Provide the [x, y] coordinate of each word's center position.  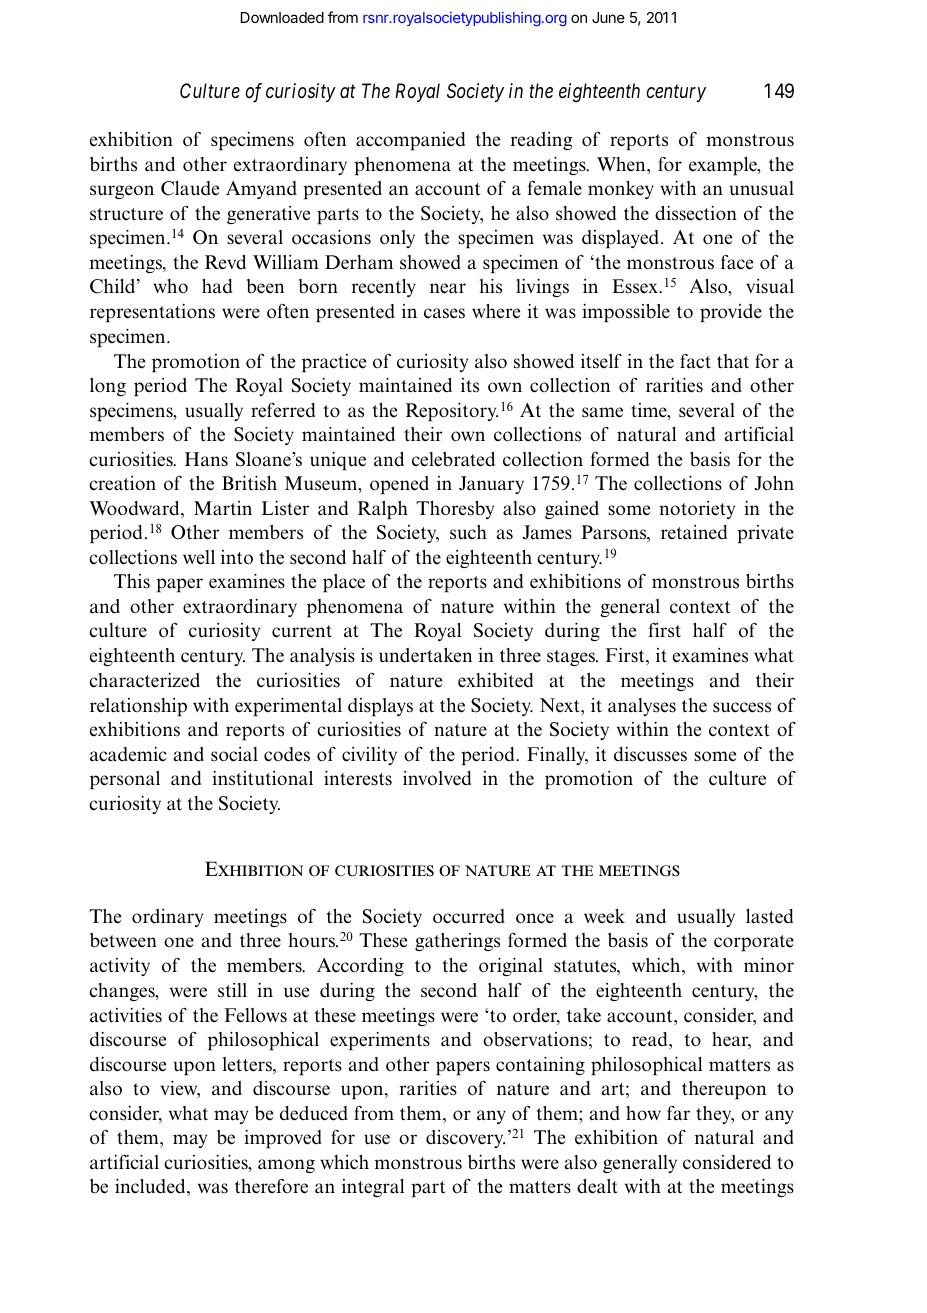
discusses [650, 754]
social [234, 754]
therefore [271, 1186]
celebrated [453, 459]
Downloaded [282, 17]
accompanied [410, 141]
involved [437, 778]
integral [373, 1188]
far [678, 1113]
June [608, 17]
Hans [206, 459]
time [650, 411]
